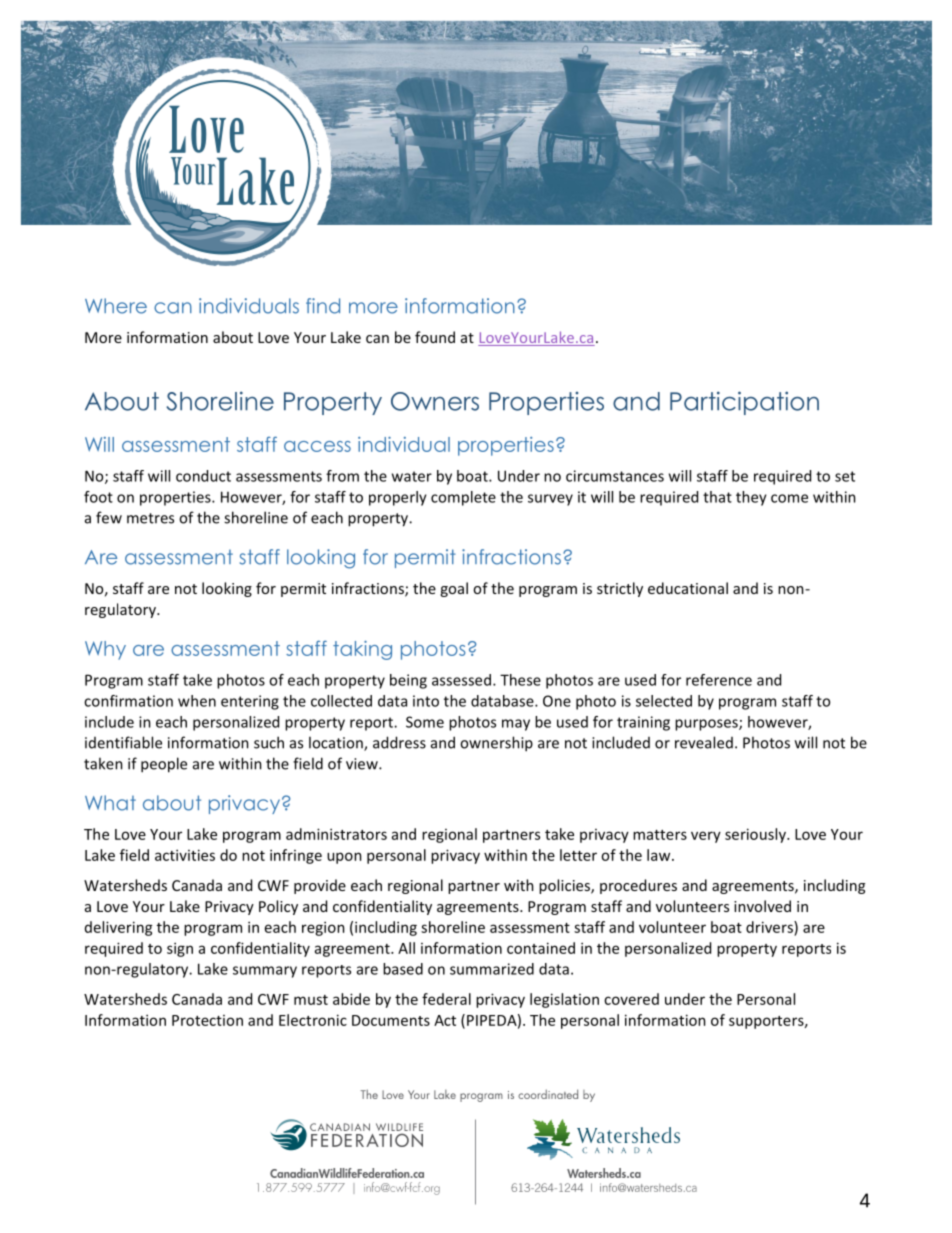 The height and width of the screenshot is (1233, 952). I want to click on metres, so click(150, 518).
